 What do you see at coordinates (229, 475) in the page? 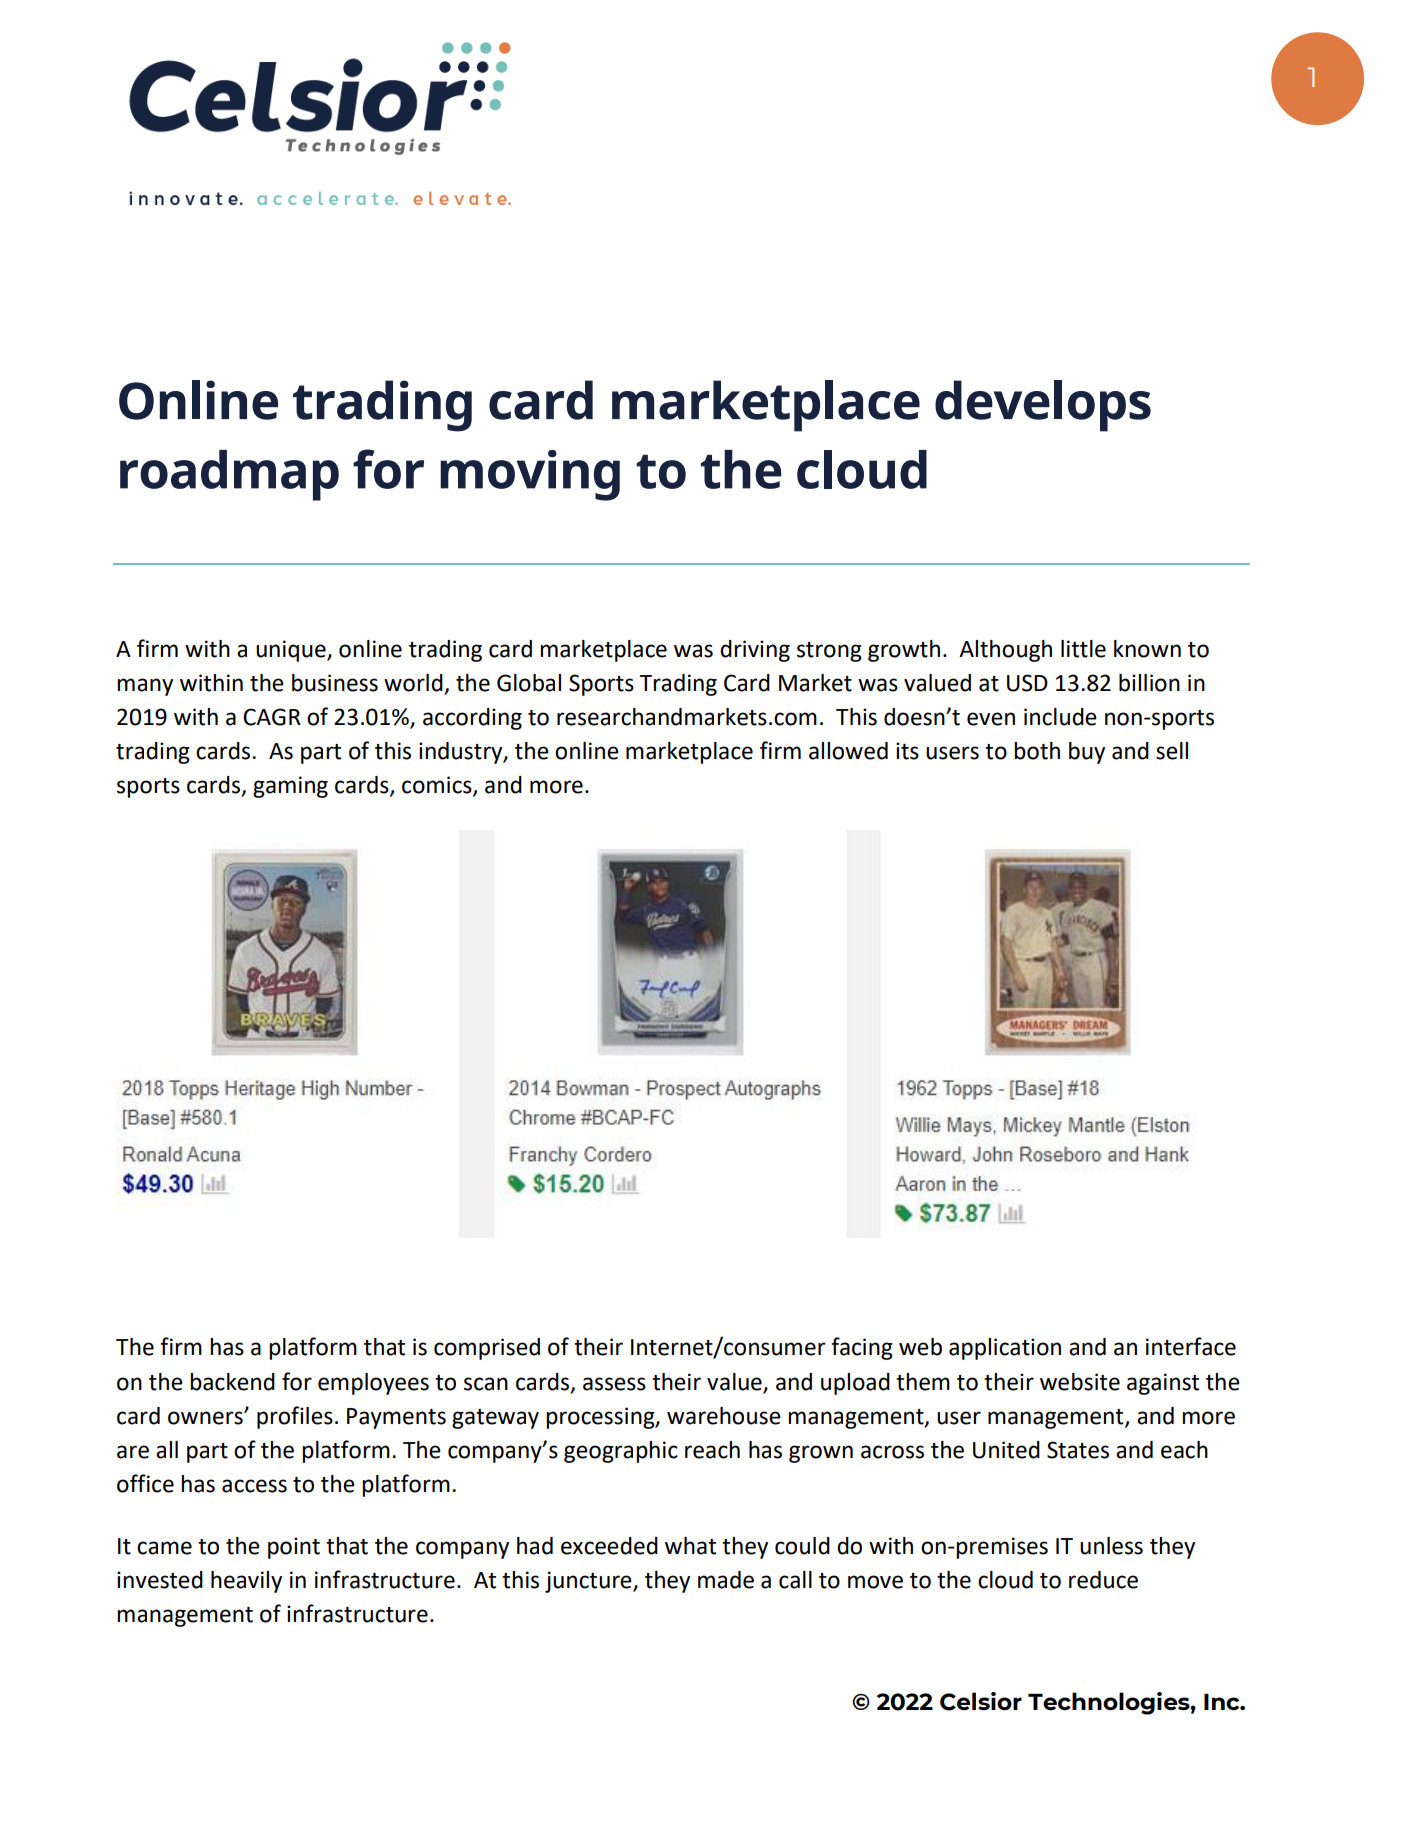
I see `roadmap` at bounding box center [229, 475].
